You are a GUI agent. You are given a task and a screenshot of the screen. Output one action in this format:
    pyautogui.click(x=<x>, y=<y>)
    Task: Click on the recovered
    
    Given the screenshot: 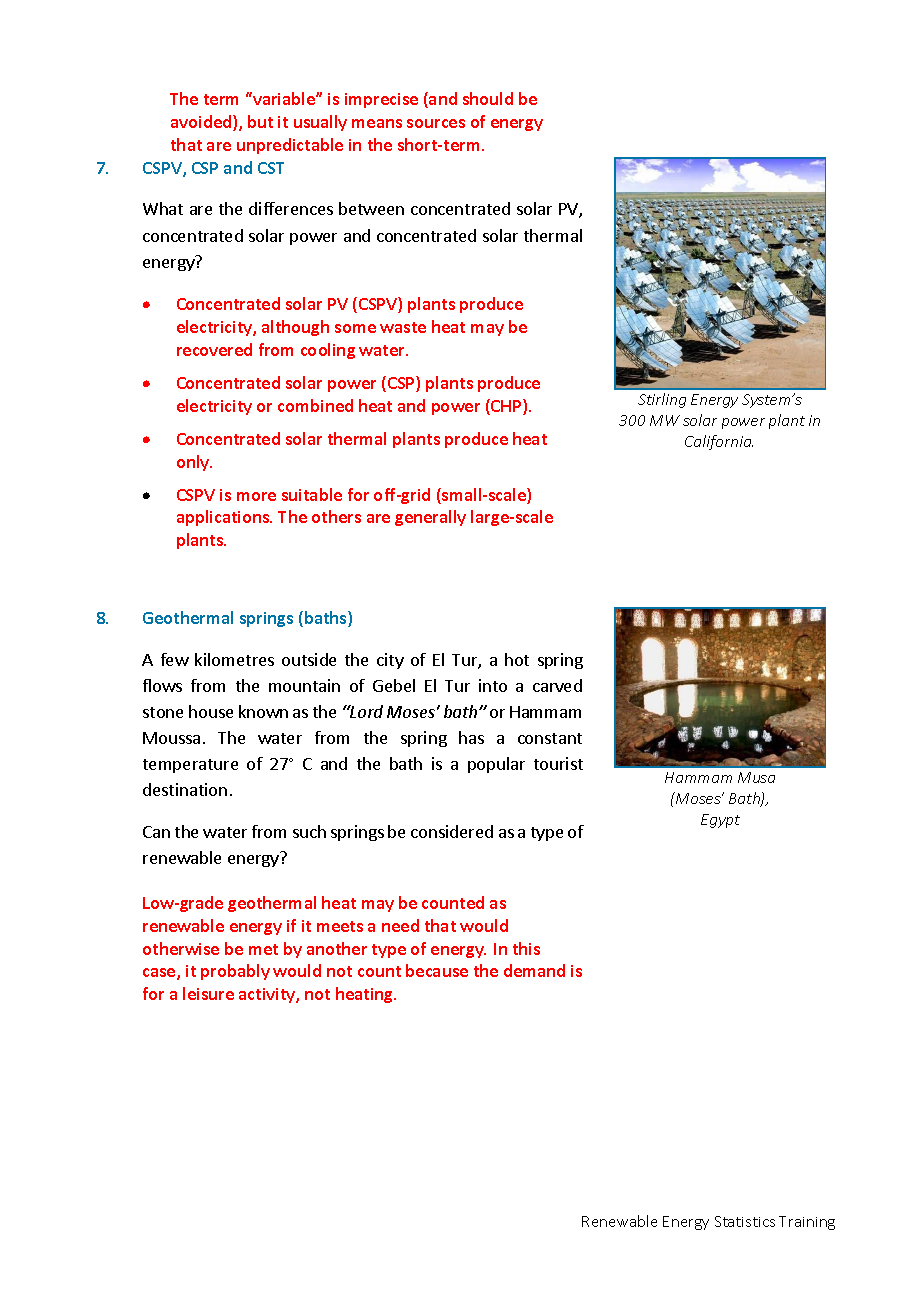 What is the action you would take?
    pyautogui.click(x=214, y=349)
